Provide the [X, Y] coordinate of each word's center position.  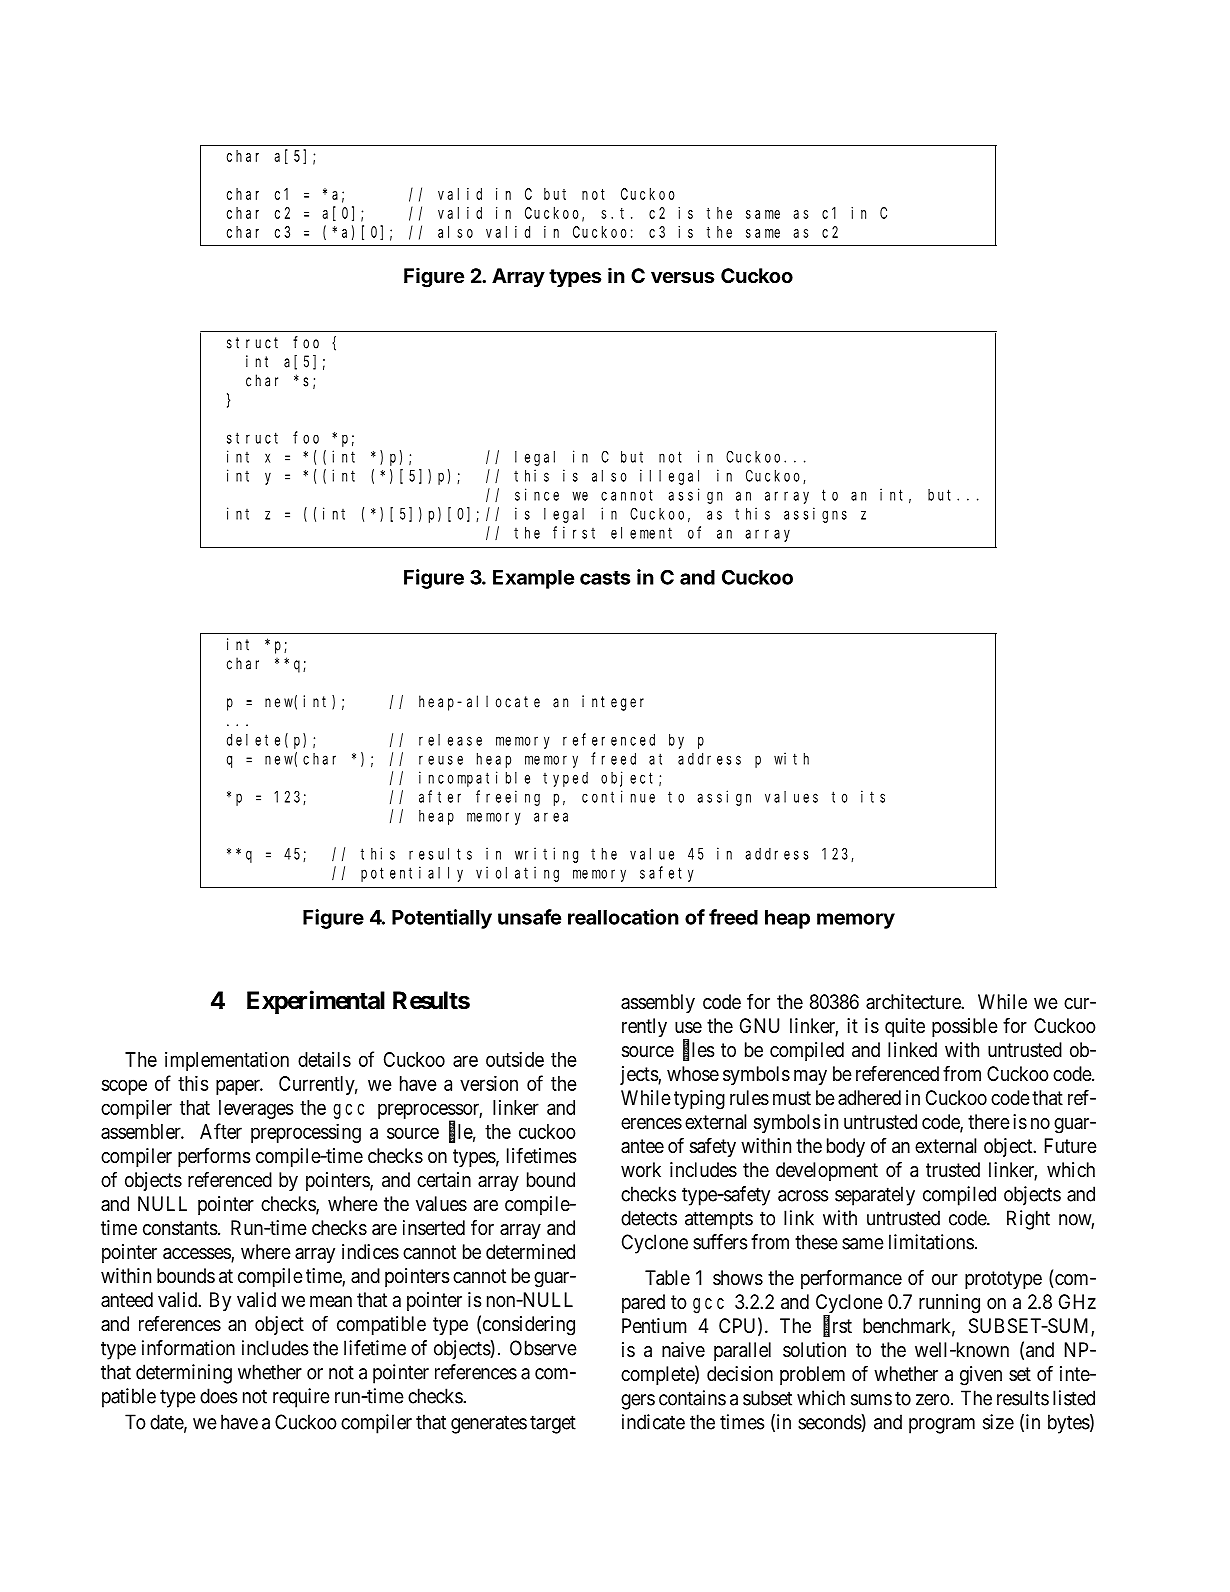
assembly [658, 1003]
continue [618, 796]
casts [605, 578]
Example [533, 579]
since [537, 494]
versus [682, 277]
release [450, 740]
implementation [227, 1061]
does [218, 1396]
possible [965, 1027]
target [553, 1424]
